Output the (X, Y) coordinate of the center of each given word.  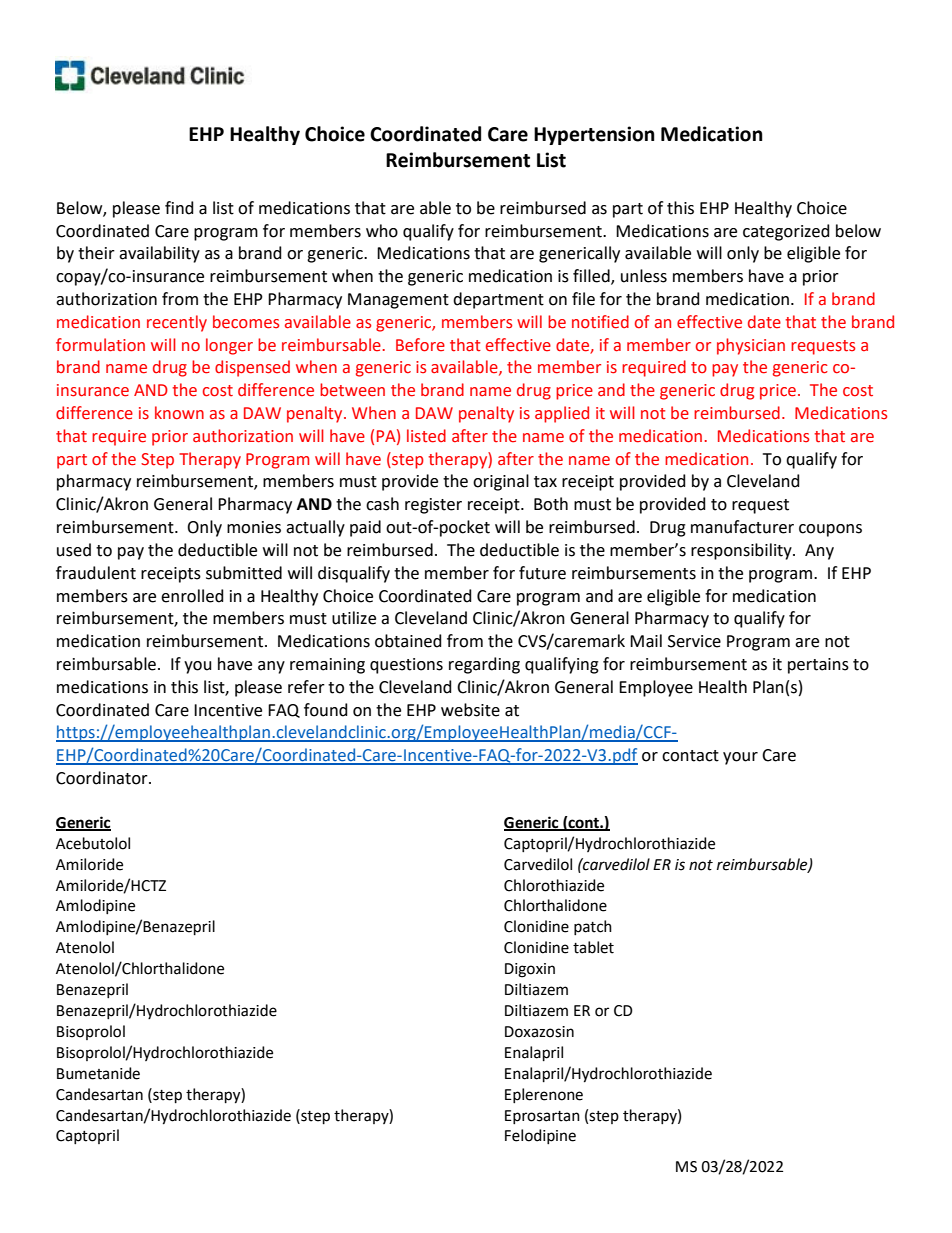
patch (593, 927)
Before (420, 345)
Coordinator (103, 778)
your (740, 758)
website (470, 710)
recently (177, 323)
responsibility (742, 551)
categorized (786, 232)
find (179, 208)
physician (751, 346)
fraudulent (96, 573)
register (433, 506)
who (382, 231)
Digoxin (530, 970)
